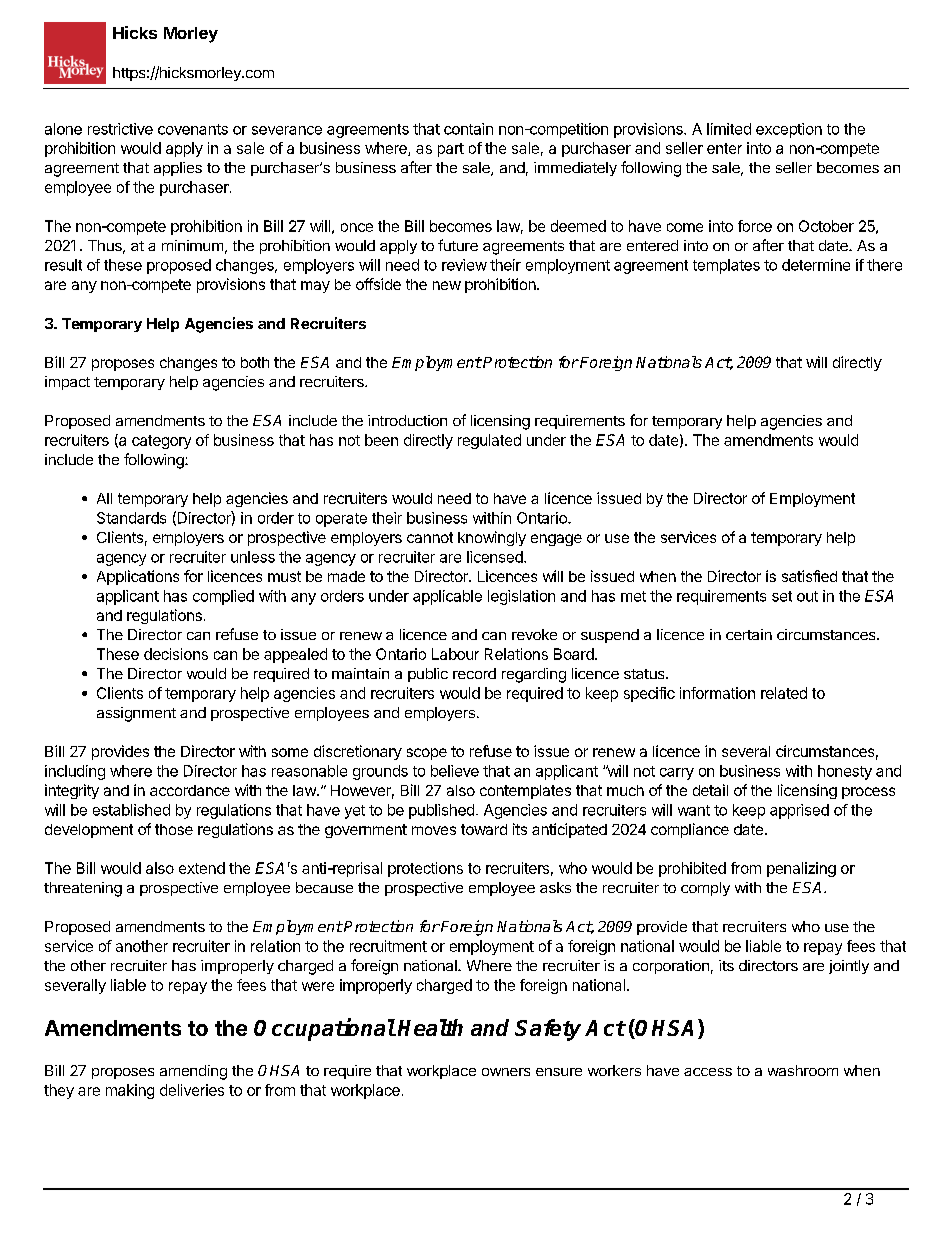 The width and height of the document is (952, 1233). What do you see at coordinates (506, 1072) in the document?
I see `owners` at bounding box center [506, 1072].
